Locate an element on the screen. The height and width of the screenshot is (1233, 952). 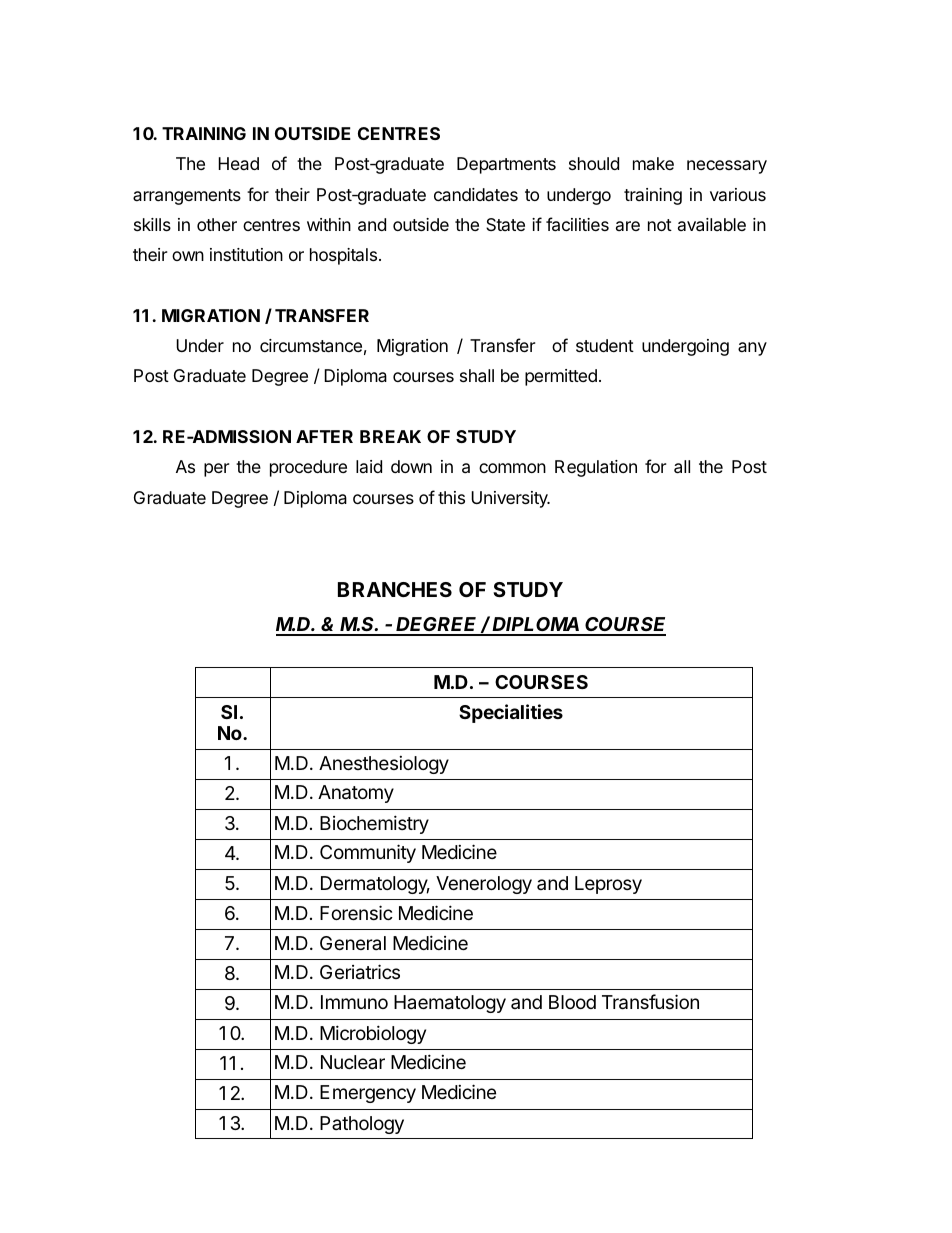
candidates is located at coordinates (476, 194).
